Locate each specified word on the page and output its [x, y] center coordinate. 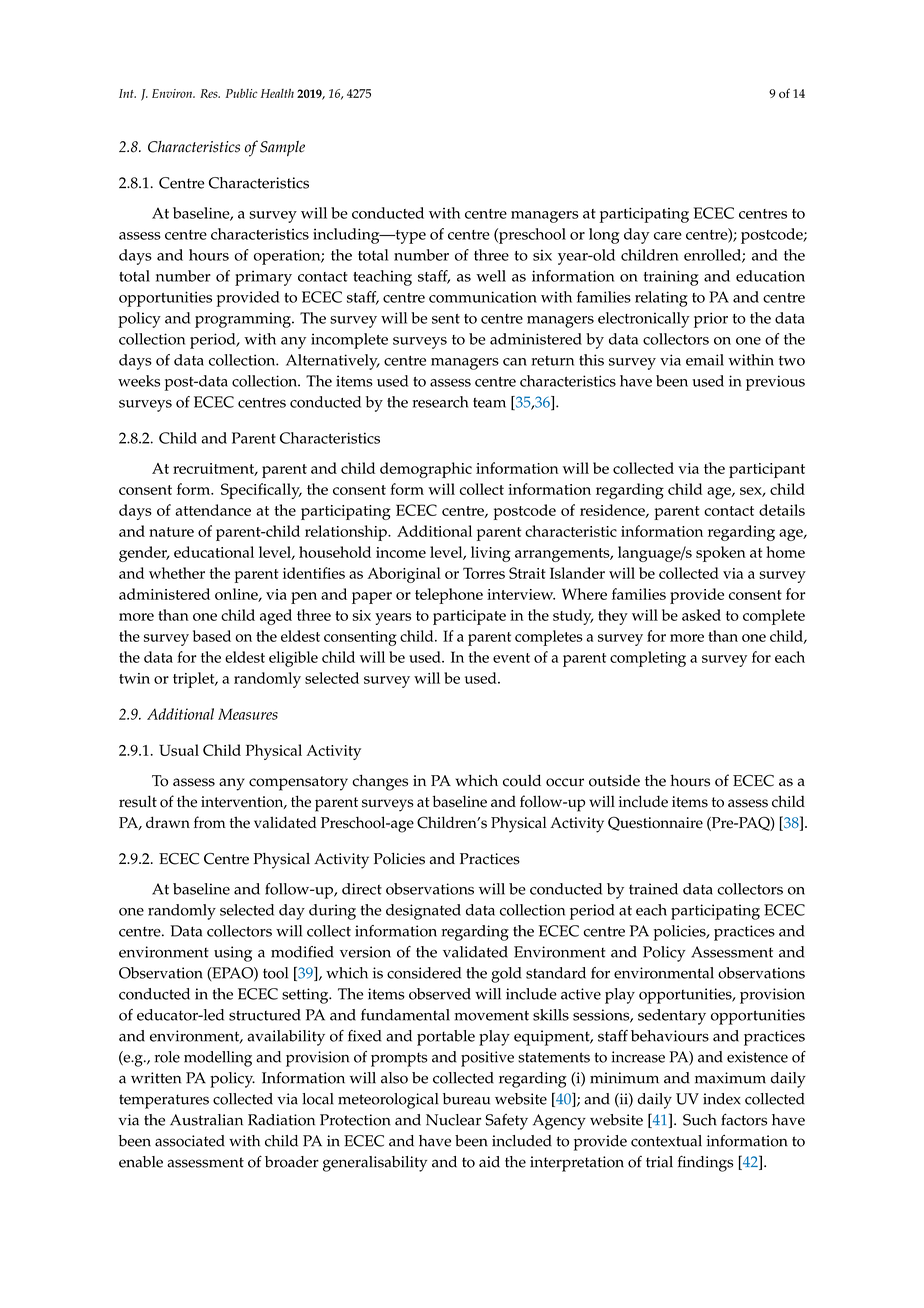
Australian [206, 1120]
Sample [282, 148]
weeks [139, 381]
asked [701, 615]
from [210, 822]
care [668, 236]
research [440, 402]
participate [469, 617]
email [705, 360]
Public [241, 93]
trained [653, 889]
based [212, 636]
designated [423, 912]
